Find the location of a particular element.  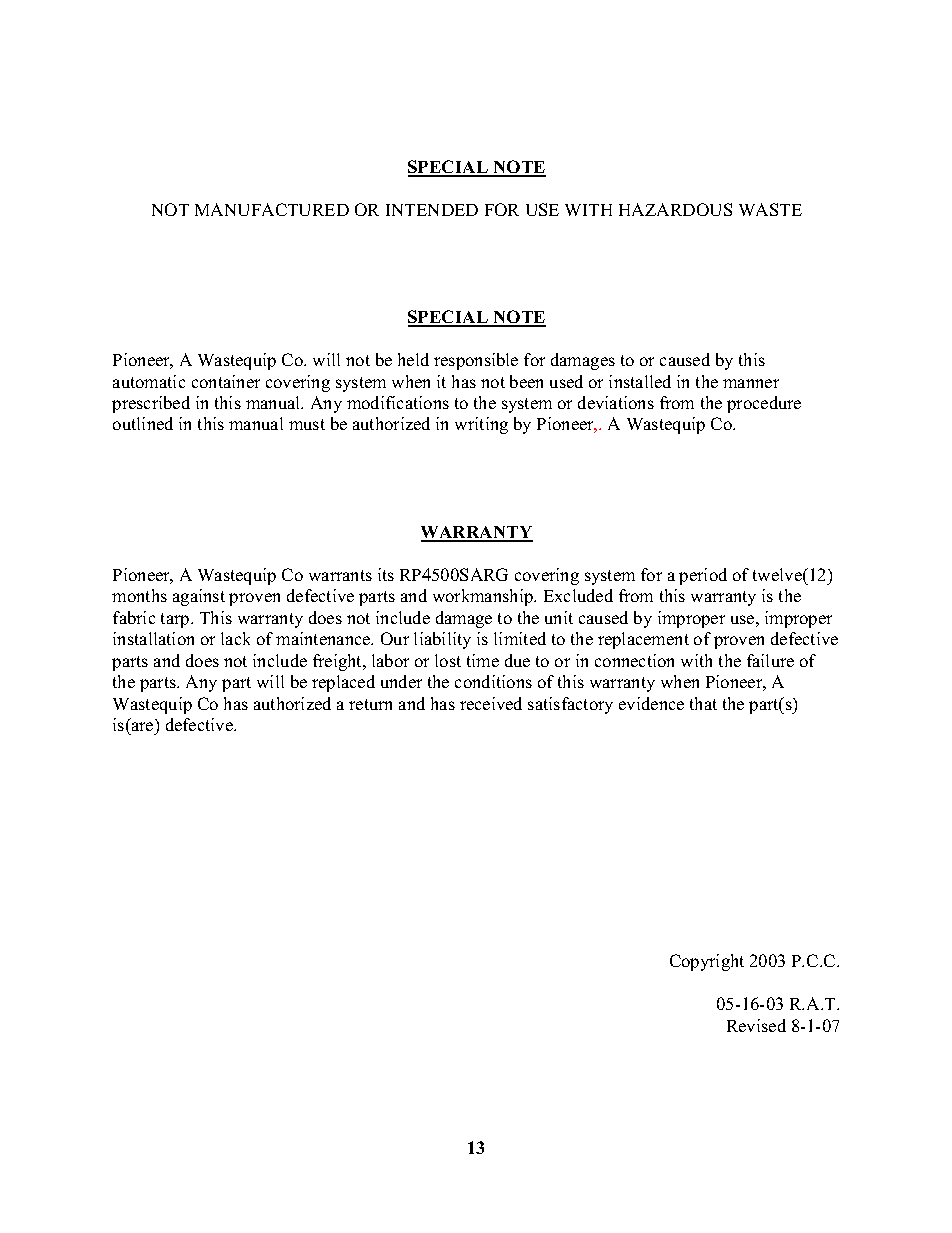

INTENDED is located at coordinates (432, 210).
